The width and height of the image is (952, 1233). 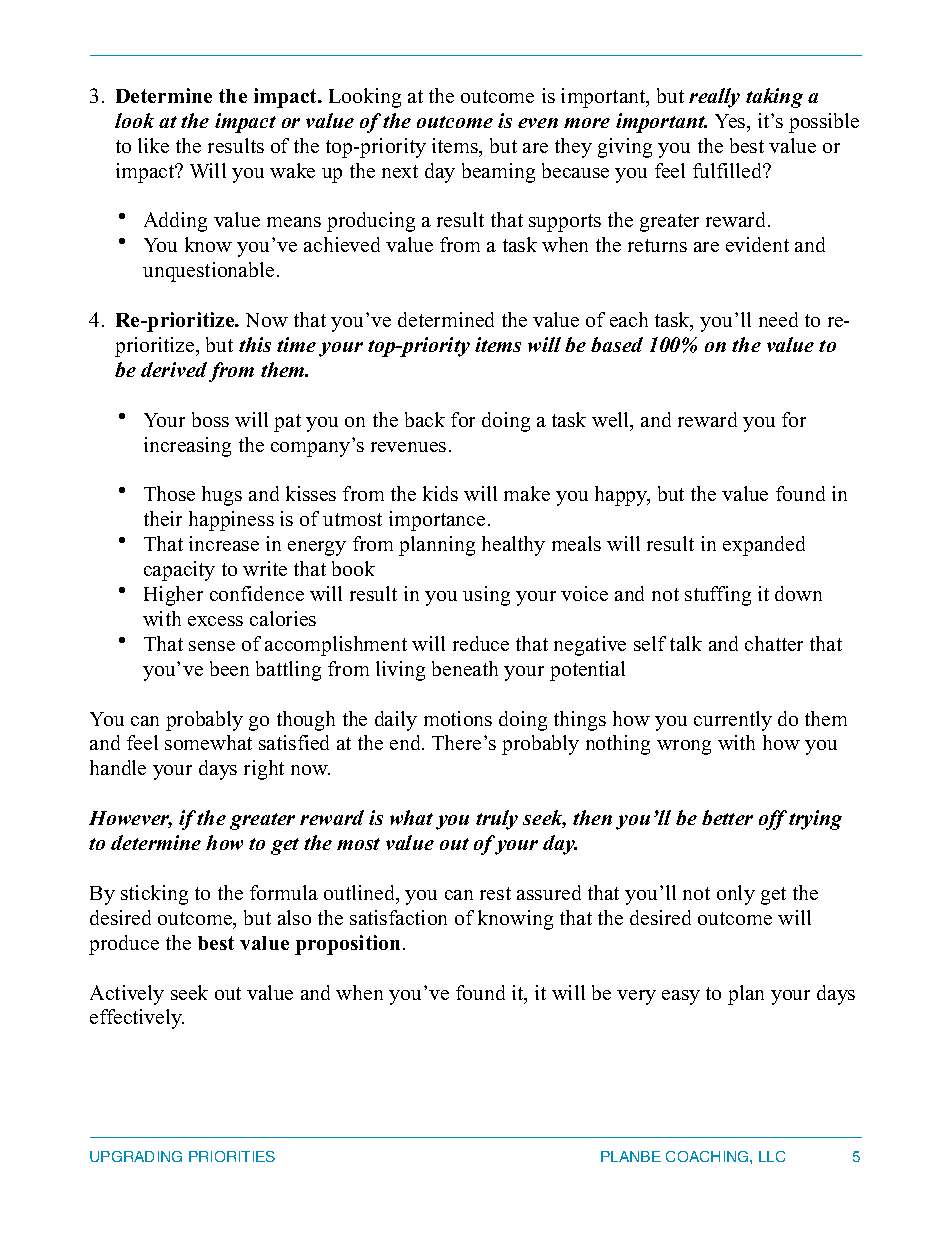 What do you see at coordinates (708, 1156) in the image?
I see `COACHING` at bounding box center [708, 1156].
